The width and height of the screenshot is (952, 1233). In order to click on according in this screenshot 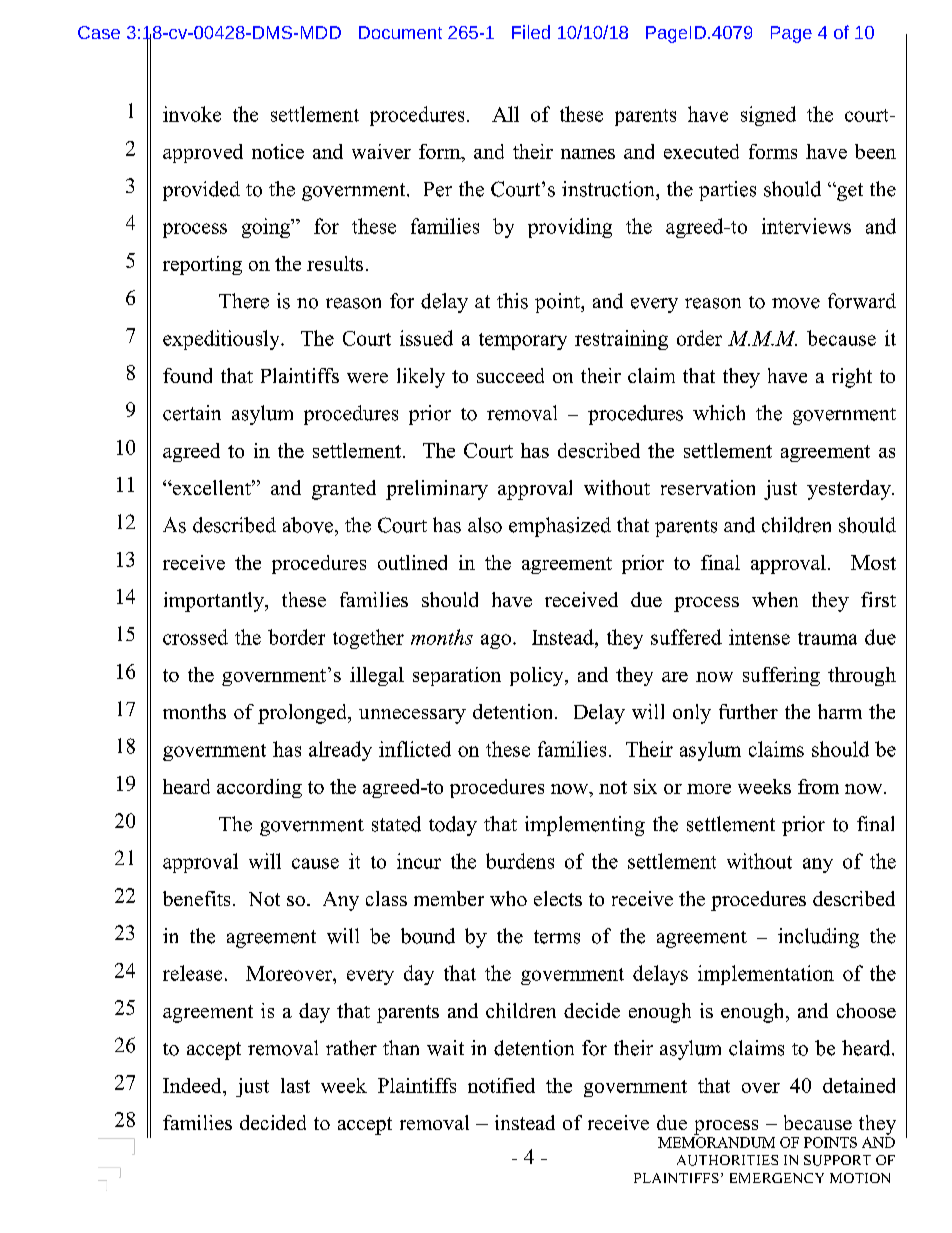, I will do `click(259, 788)`.
